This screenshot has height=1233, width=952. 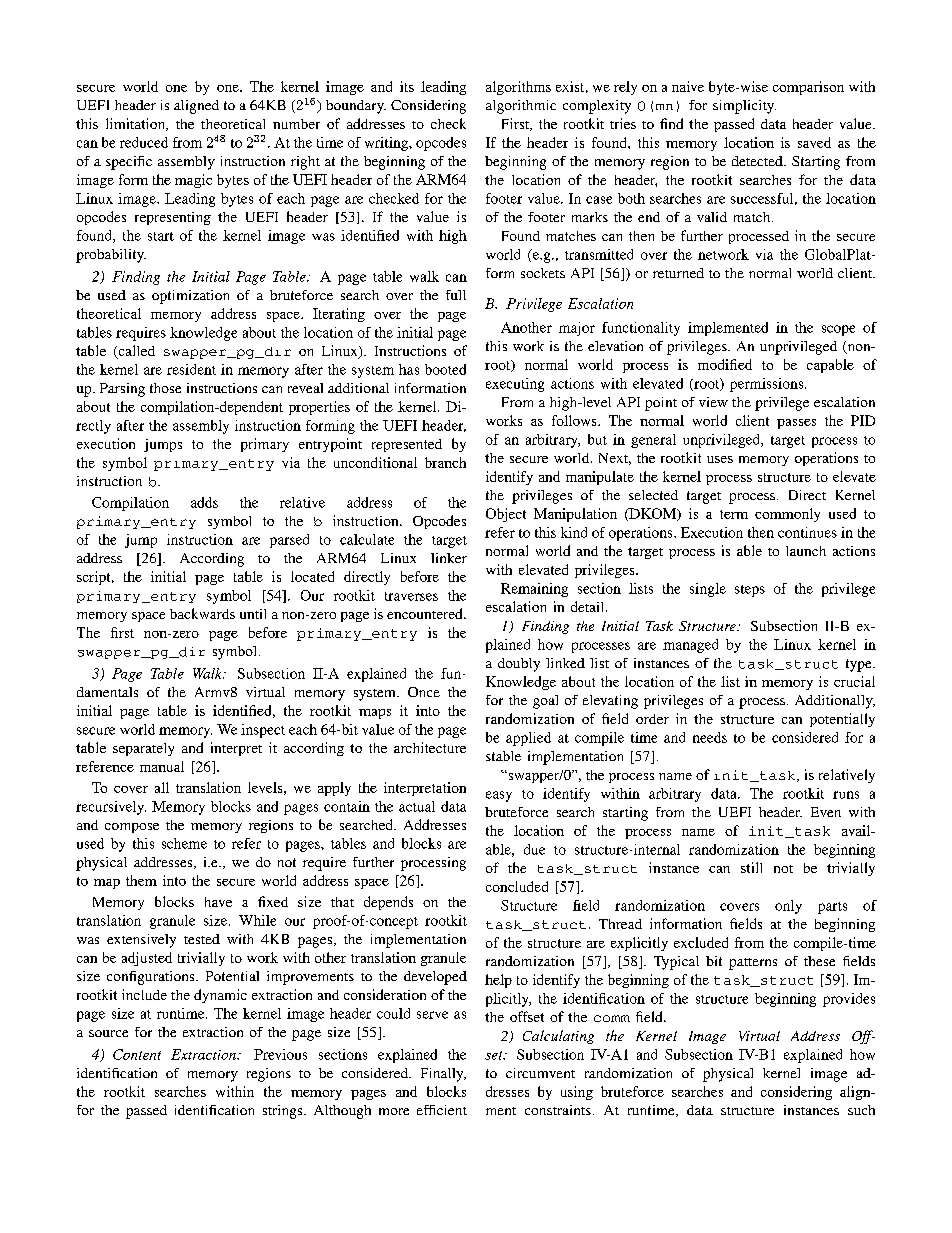 I want to click on algorithmic, so click(x=521, y=107).
